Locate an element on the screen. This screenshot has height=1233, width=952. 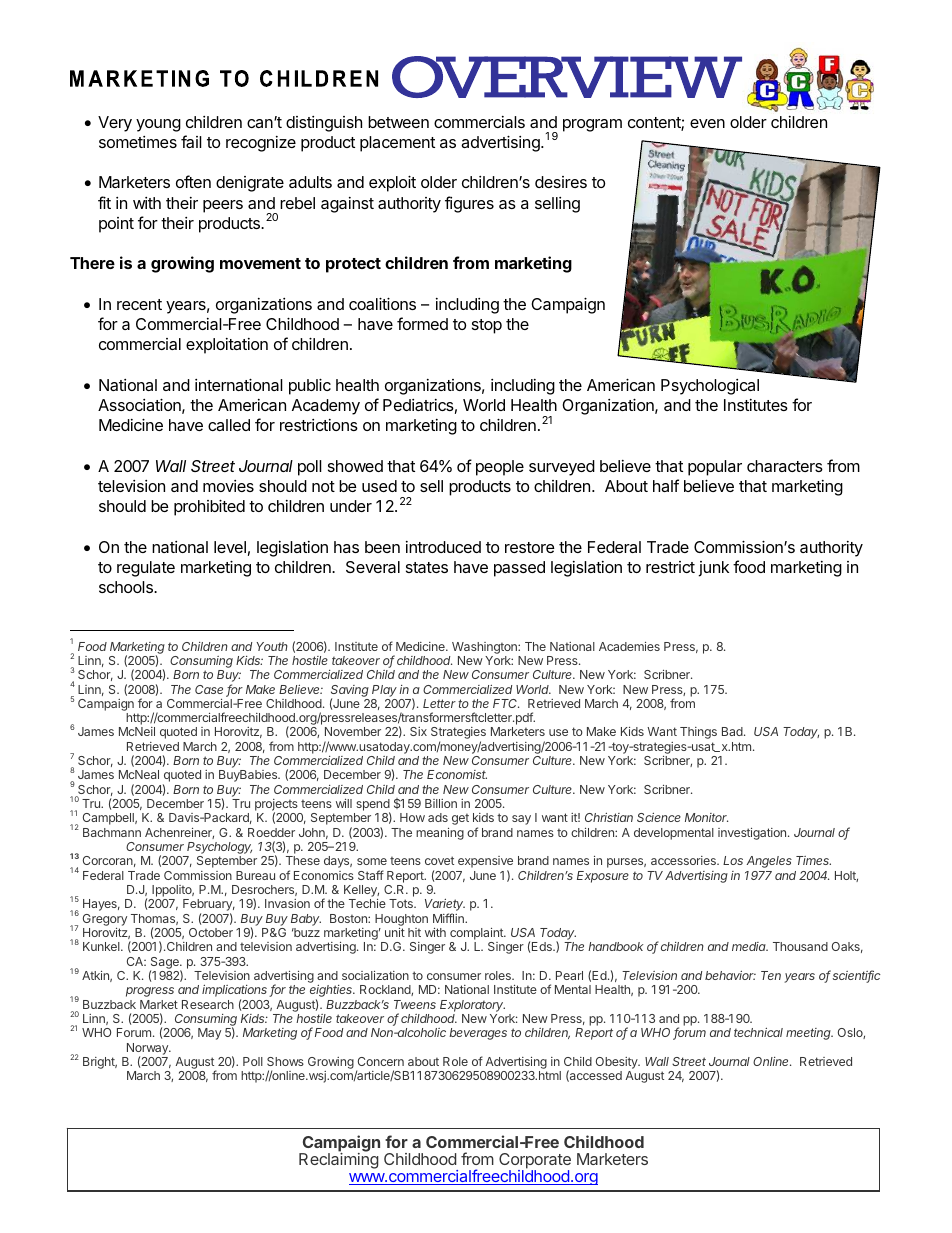
even is located at coordinates (707, 123).
